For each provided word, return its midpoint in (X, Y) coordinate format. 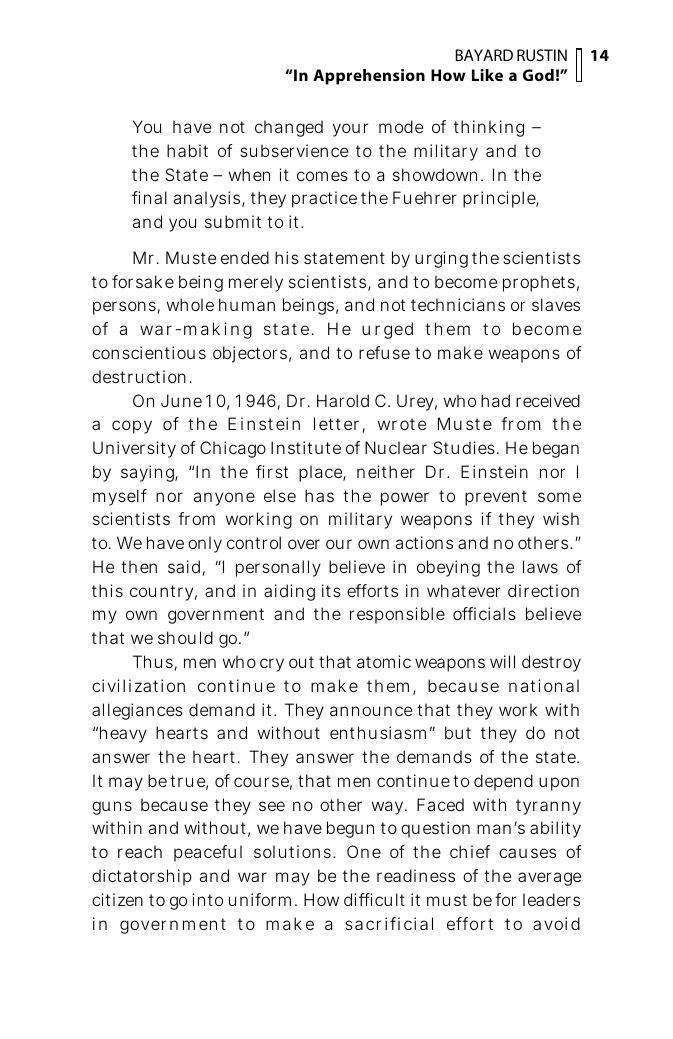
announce (371, 711)
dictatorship (142, 877)
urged (387, 330)
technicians (458, 304)
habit (187, 150)
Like (487, 75)
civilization (138, 685)
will (502, 661)
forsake (143, 281)
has (319, 495)
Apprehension (369, 77)
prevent (496, 498)
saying (149, 473)
